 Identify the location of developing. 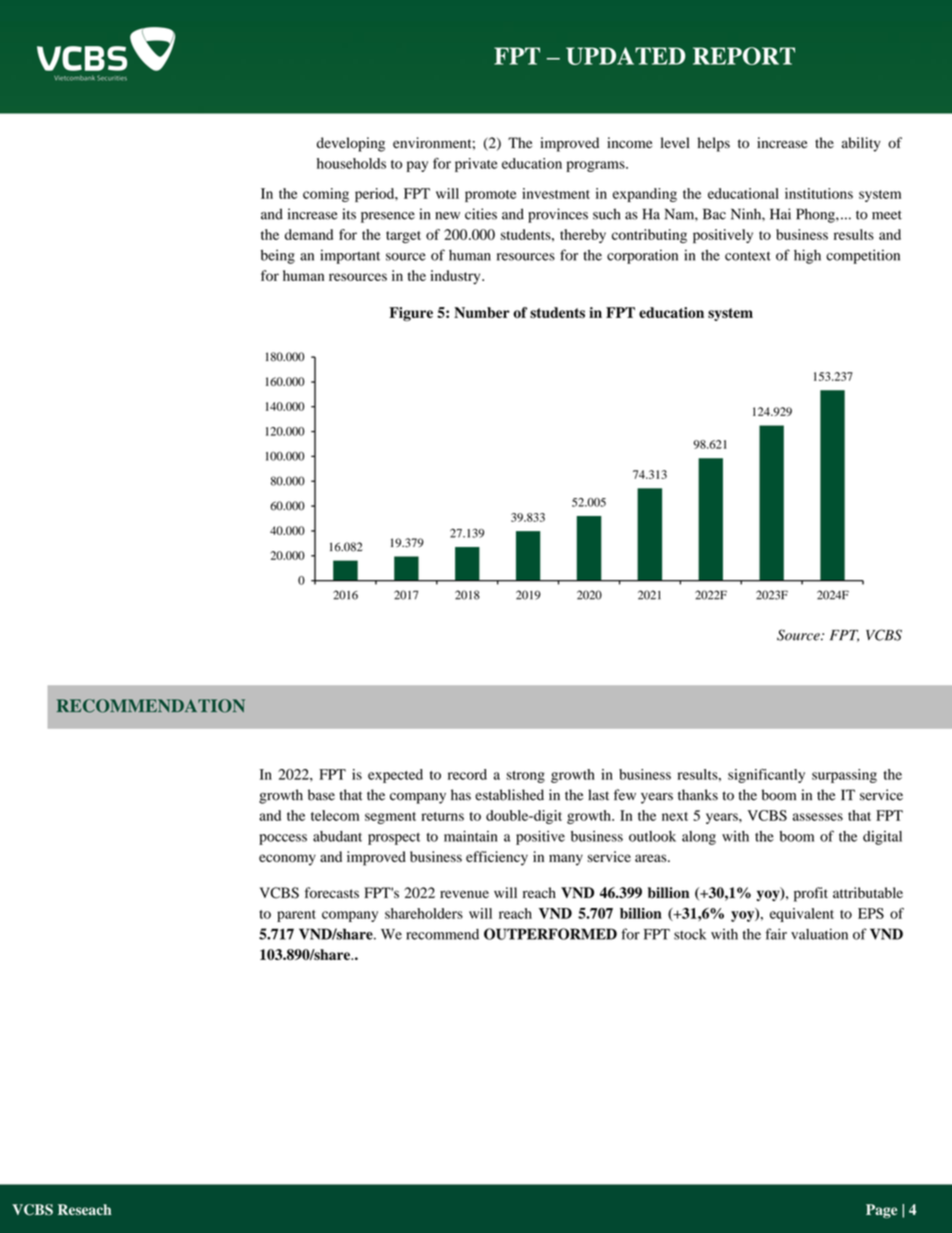
(351, 144).
